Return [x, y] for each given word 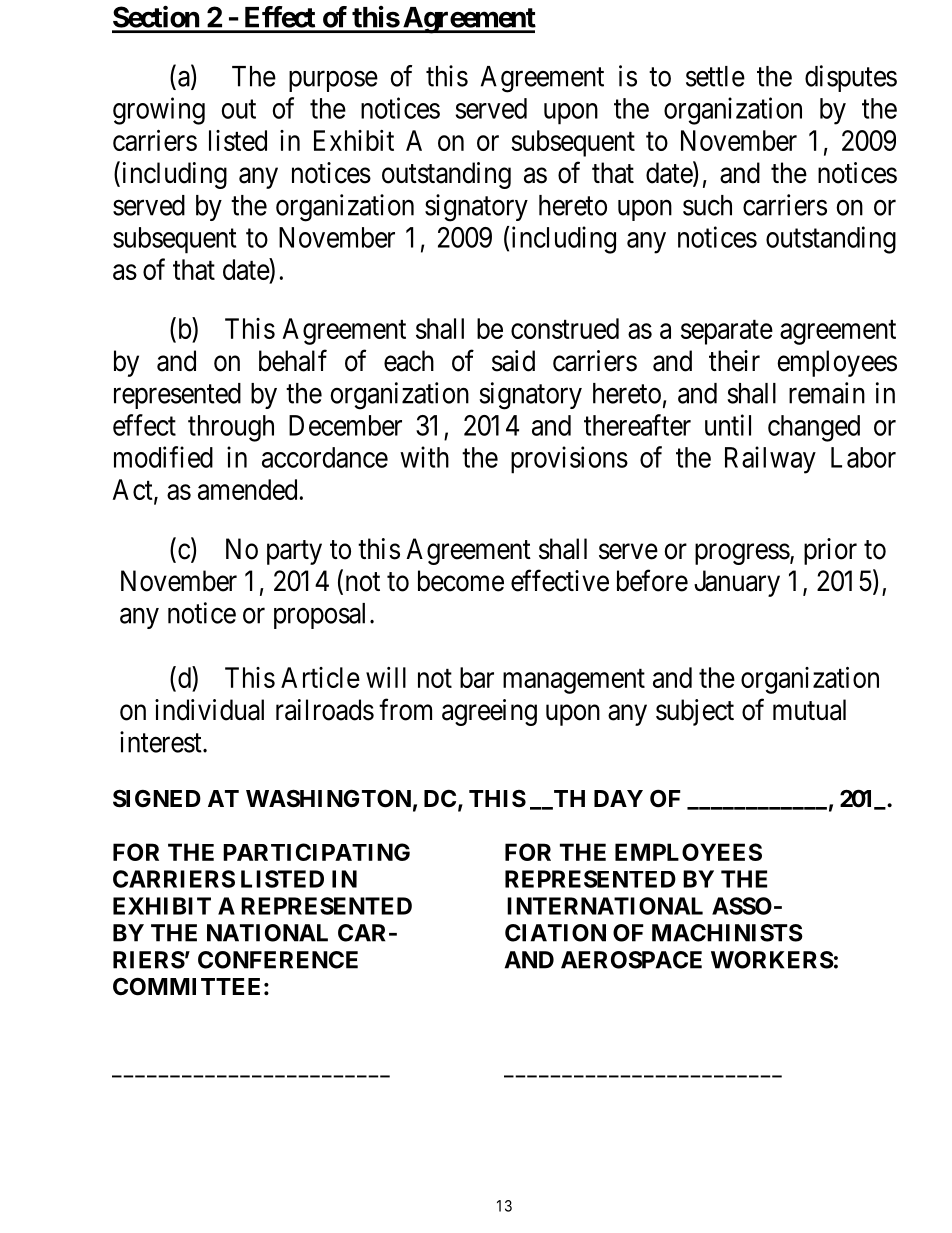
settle [715, 76]
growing [159, 111]
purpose [333, 81]
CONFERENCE [278, 960]
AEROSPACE [631, 960]
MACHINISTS [727, 933]
